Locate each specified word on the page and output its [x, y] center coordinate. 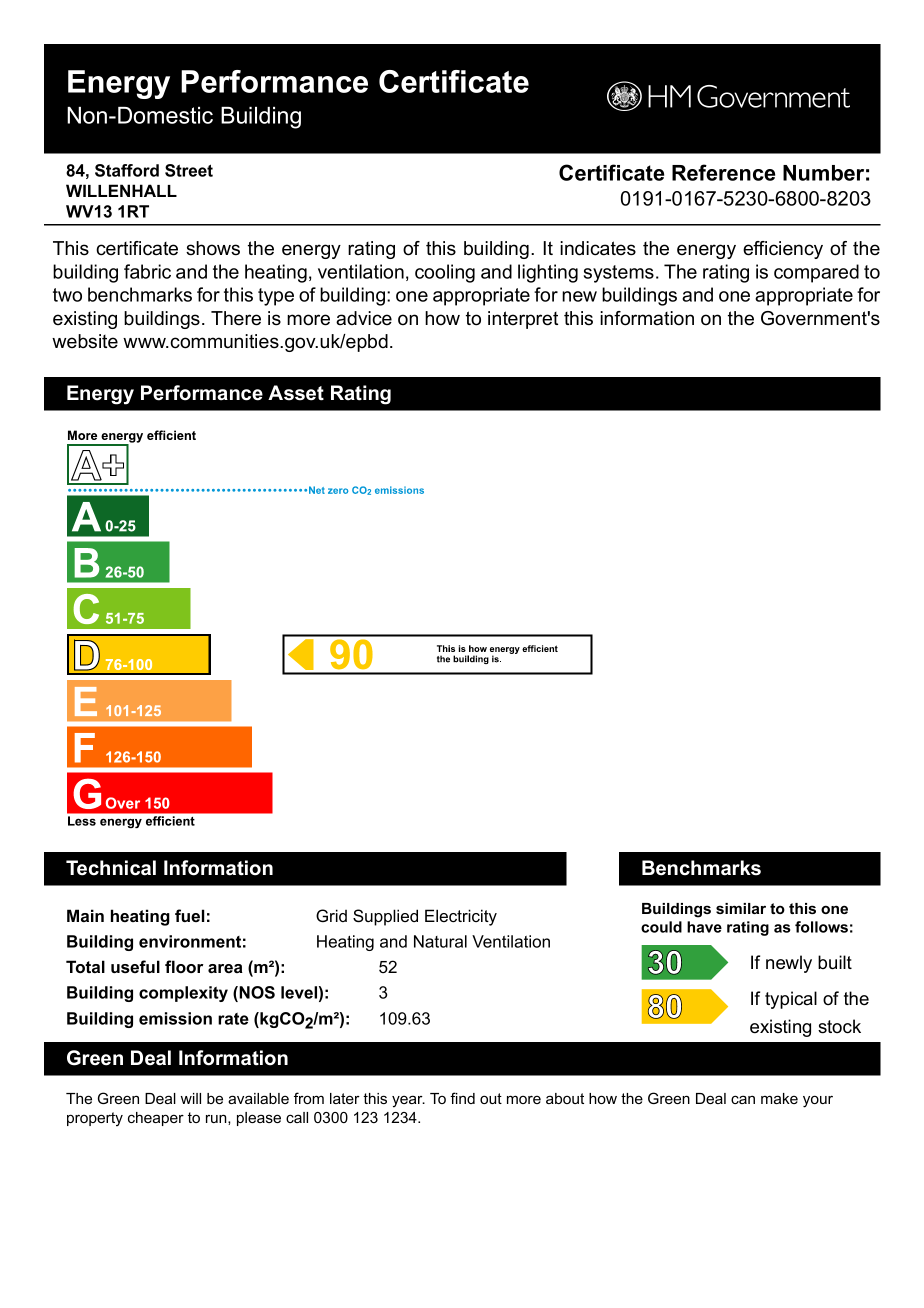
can [743, 1099]
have [704, 927]
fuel [190, 915]
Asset [296, 393]
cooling [445, 273]
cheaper [156, 1119]
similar [741, 908]
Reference [723, 172]
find [462, 1098]
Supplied [385, 917]
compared [816, 273]
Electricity [461, 917]
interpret [523, 320]
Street [189, 170]
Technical [111, 868]
